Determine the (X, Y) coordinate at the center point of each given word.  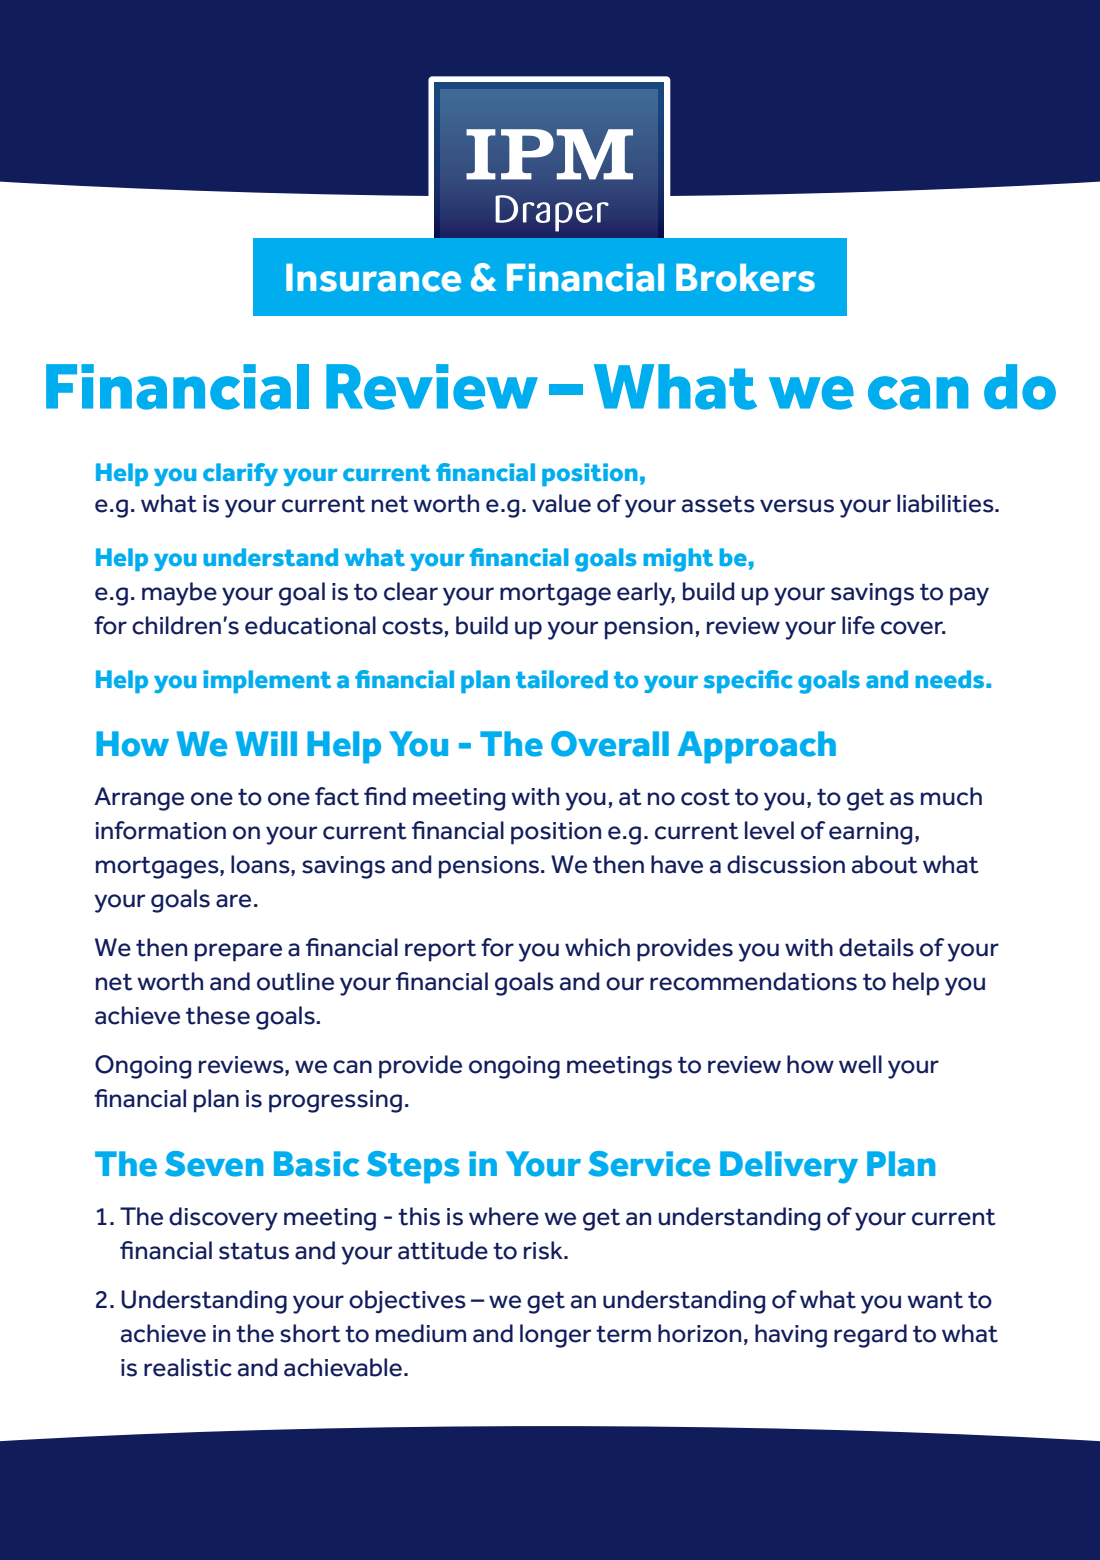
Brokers (745, 278)
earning (870, 833)
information (161, 830)
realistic (188, 1367)
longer (555, 1336)
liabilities (946, 503)
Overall (610, 744)
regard (870, 1336)
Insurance (373, 278)
